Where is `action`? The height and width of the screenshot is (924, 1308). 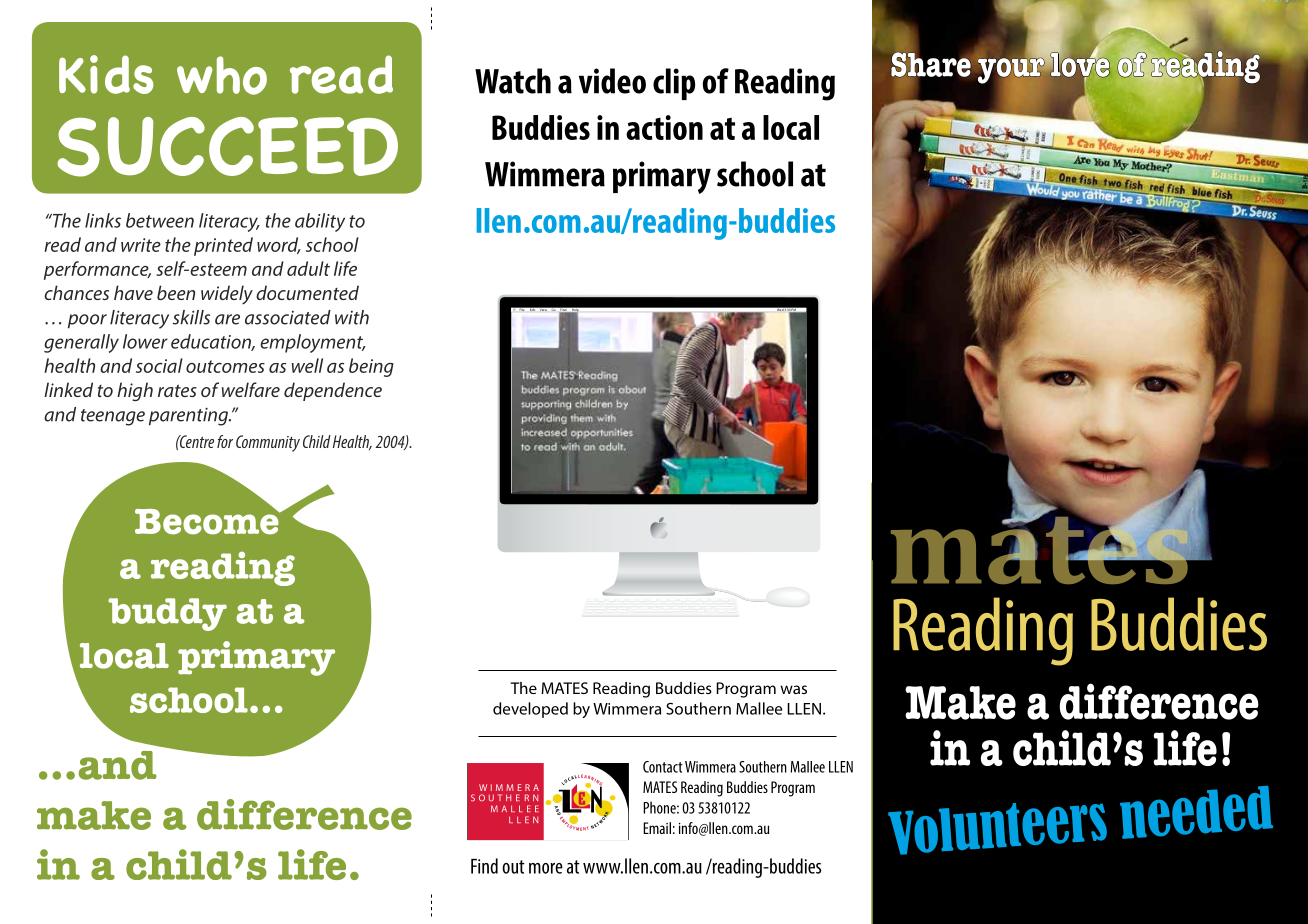 action is located at coordinates (664, 127).
